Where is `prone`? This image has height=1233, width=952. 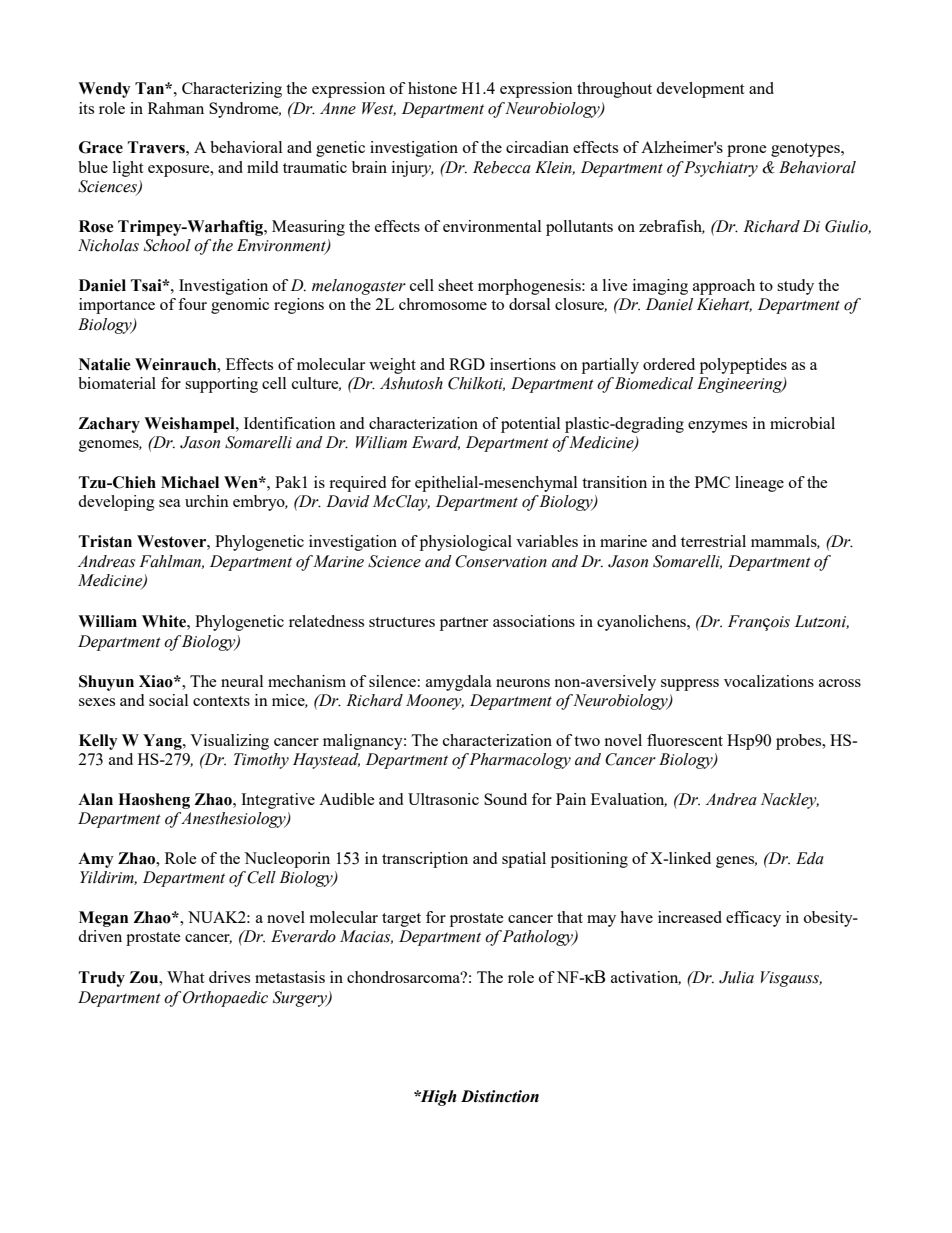 prone is located at coordinates (747, 151).
